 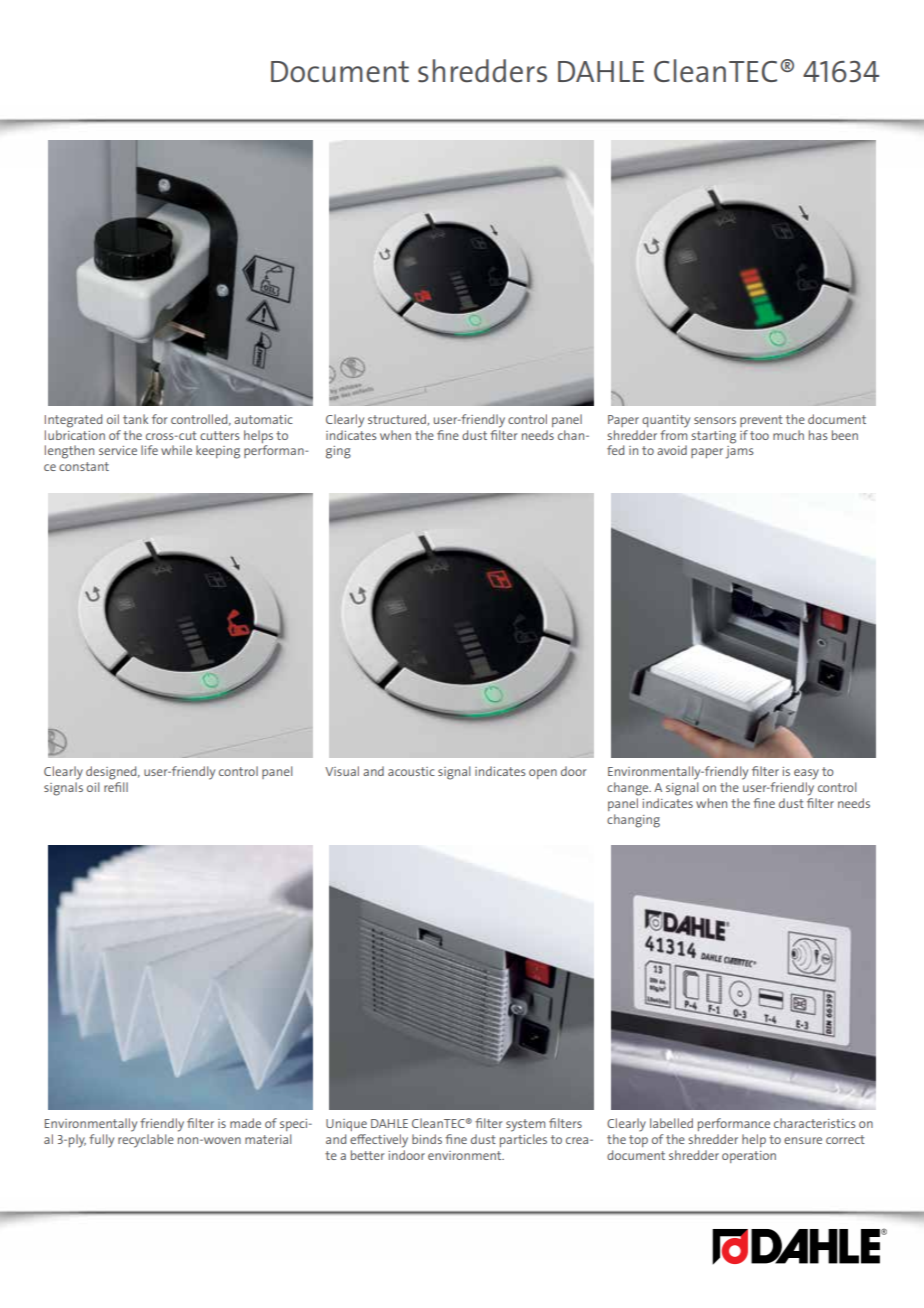 What do you see at coordinates (543, 774) in the document?
I see `open` at bounding box center [543, 774].
